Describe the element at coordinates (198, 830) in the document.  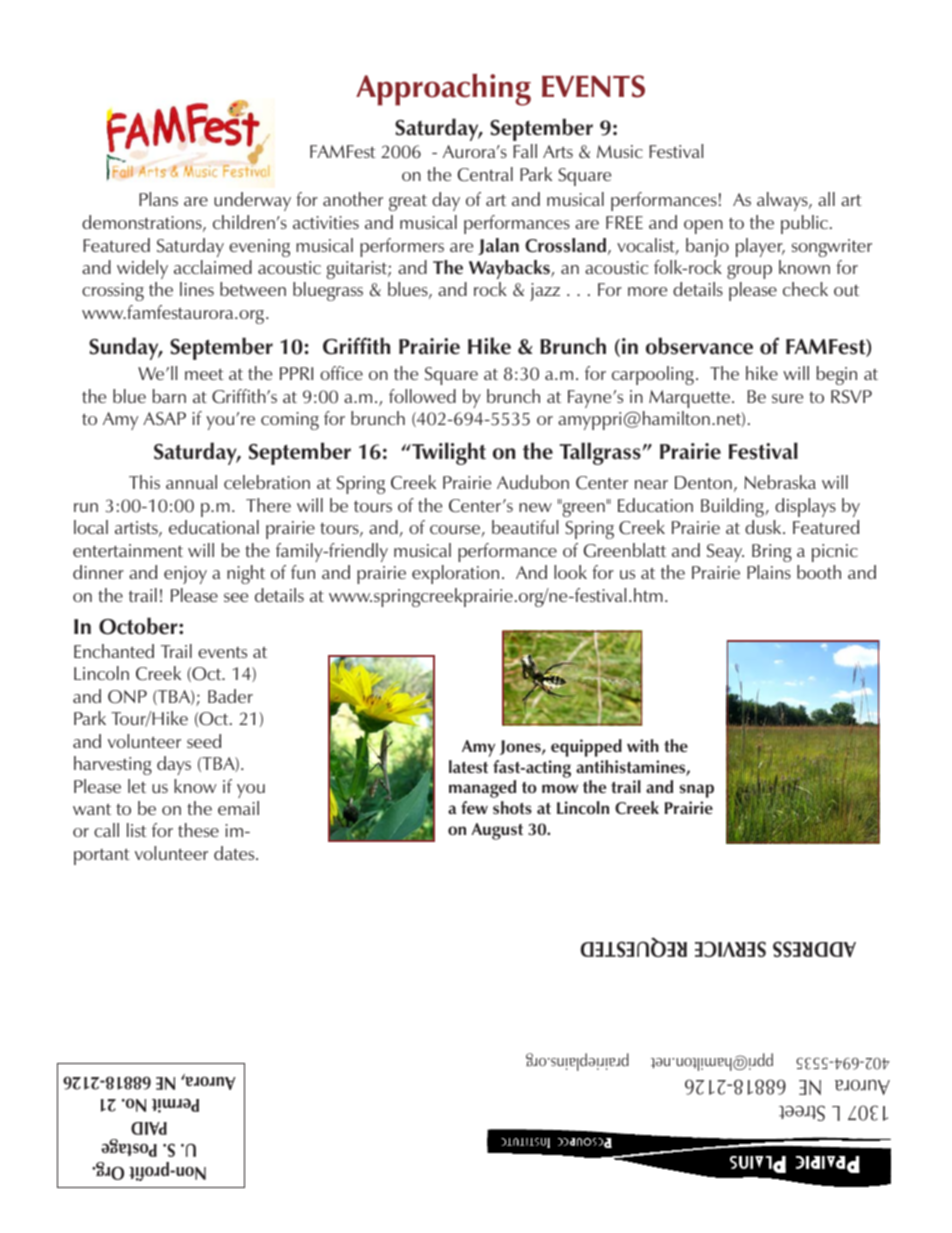
I see `these` at that location.
